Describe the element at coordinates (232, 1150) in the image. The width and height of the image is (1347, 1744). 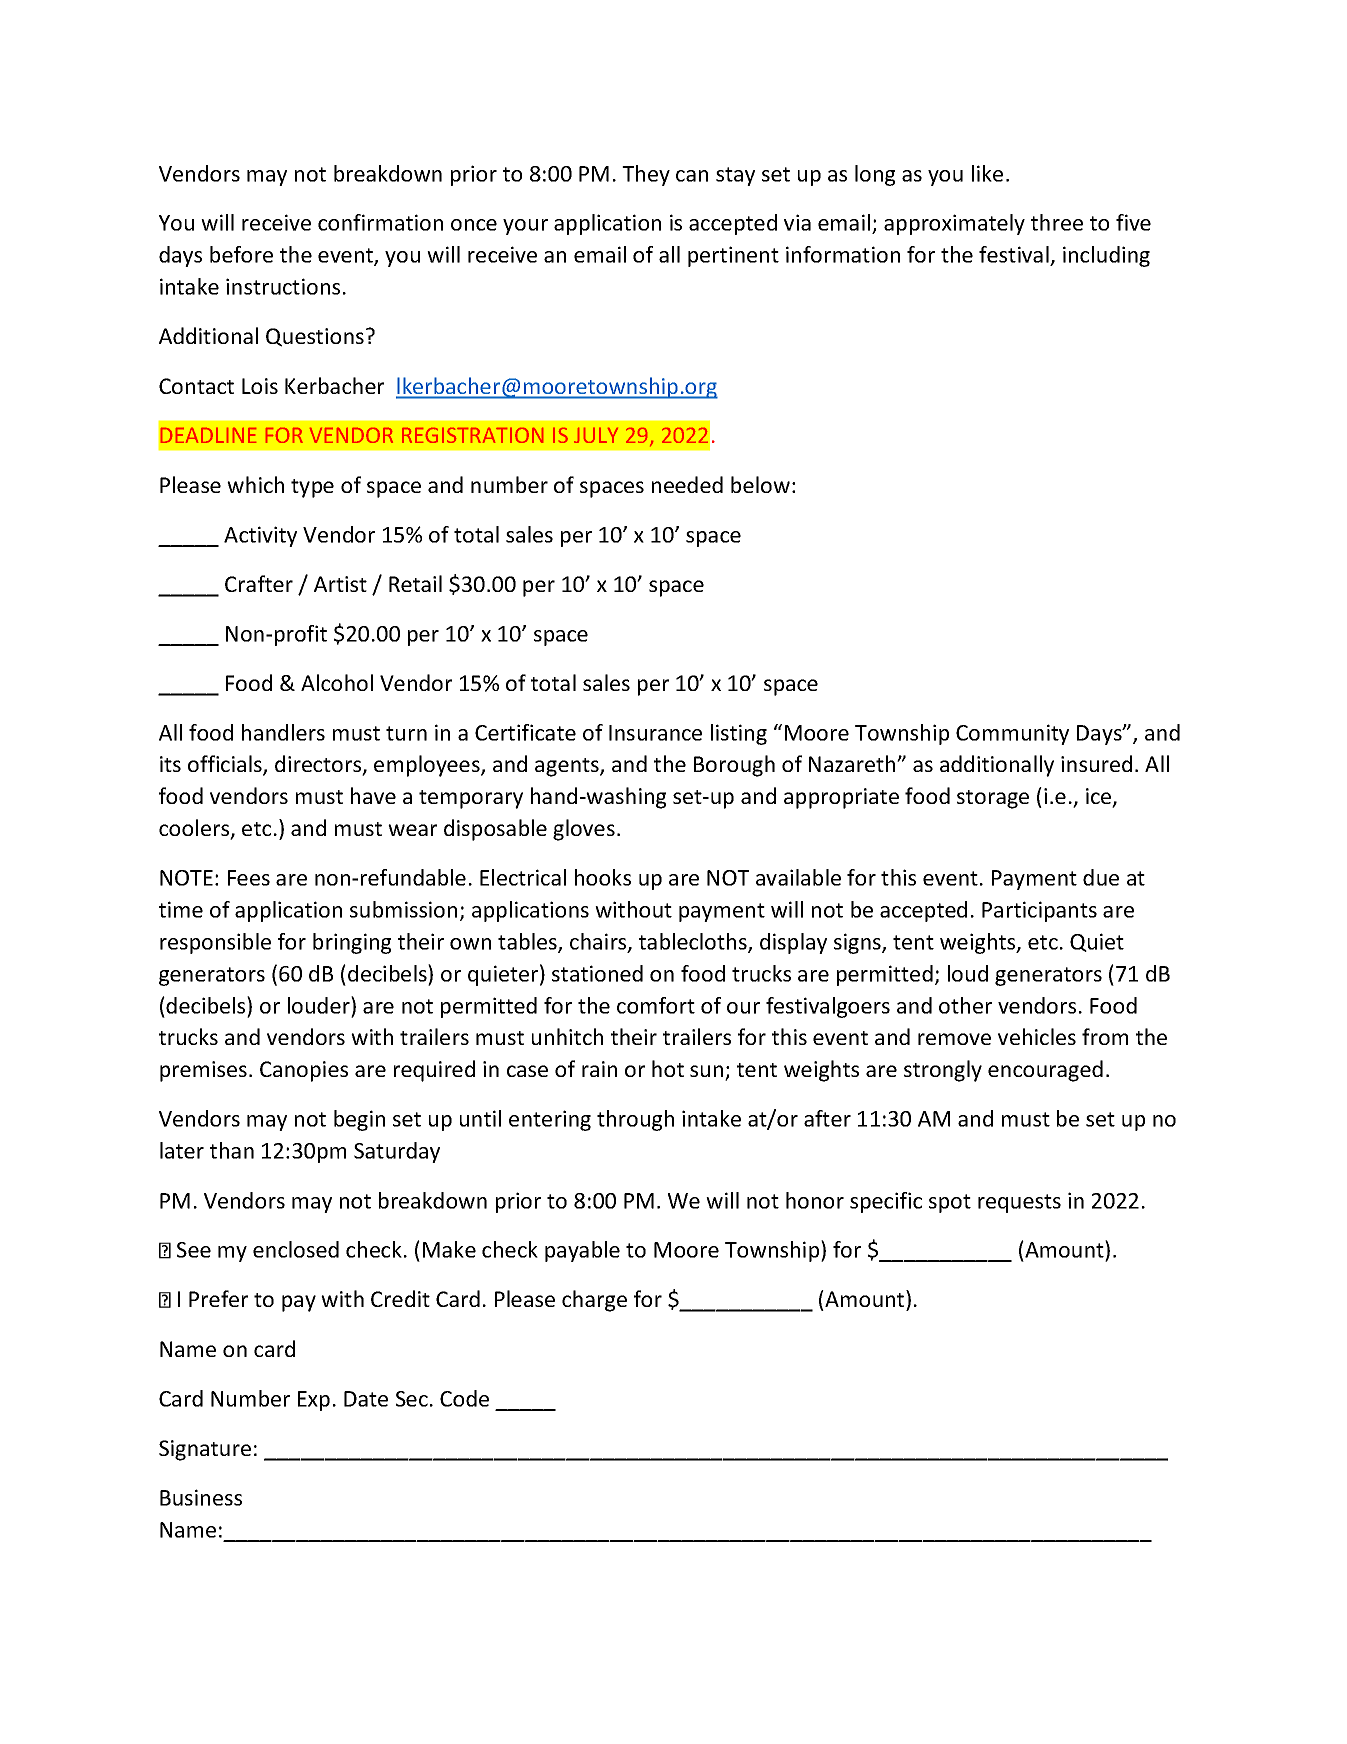
I see `than` at that location.
